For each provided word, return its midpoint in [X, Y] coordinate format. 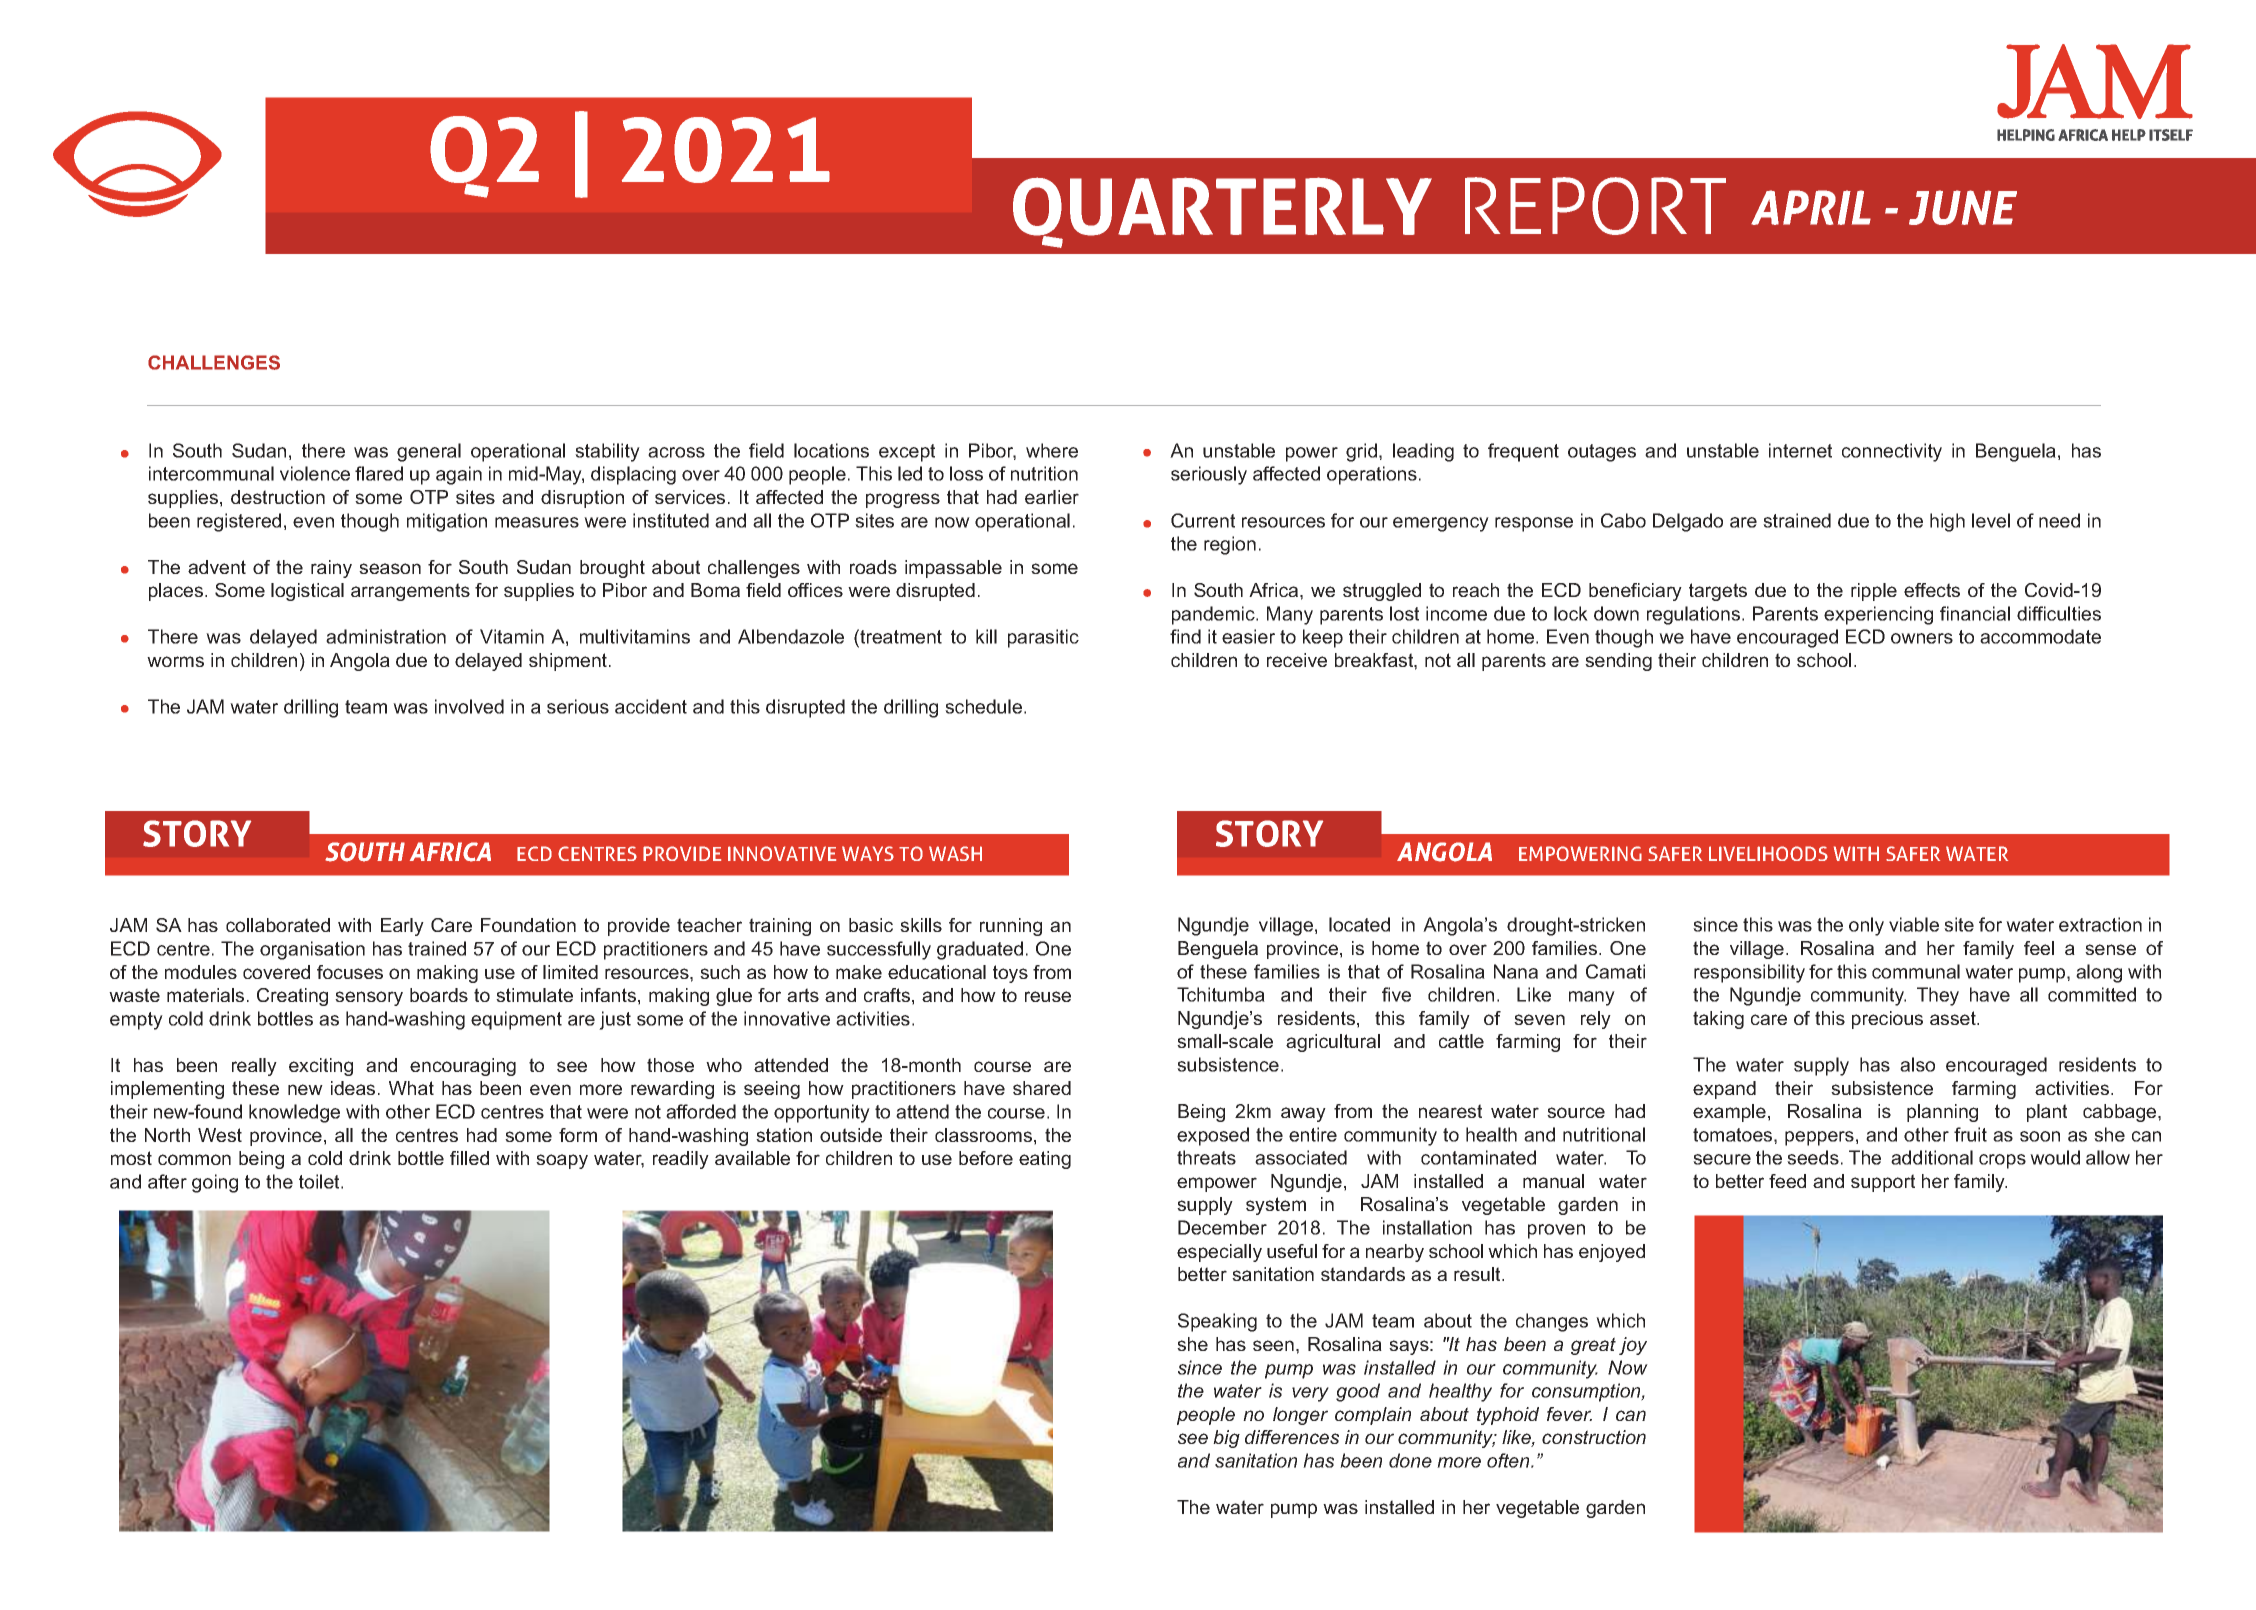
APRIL [1811, 207]
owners [1922, 638]
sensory [369, 998]
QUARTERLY [1222, 212]
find [1185, 636]
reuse [1048, 996]
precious [1887, 1020]
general [429, 452]
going [215, 1183]
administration [386, 636]
